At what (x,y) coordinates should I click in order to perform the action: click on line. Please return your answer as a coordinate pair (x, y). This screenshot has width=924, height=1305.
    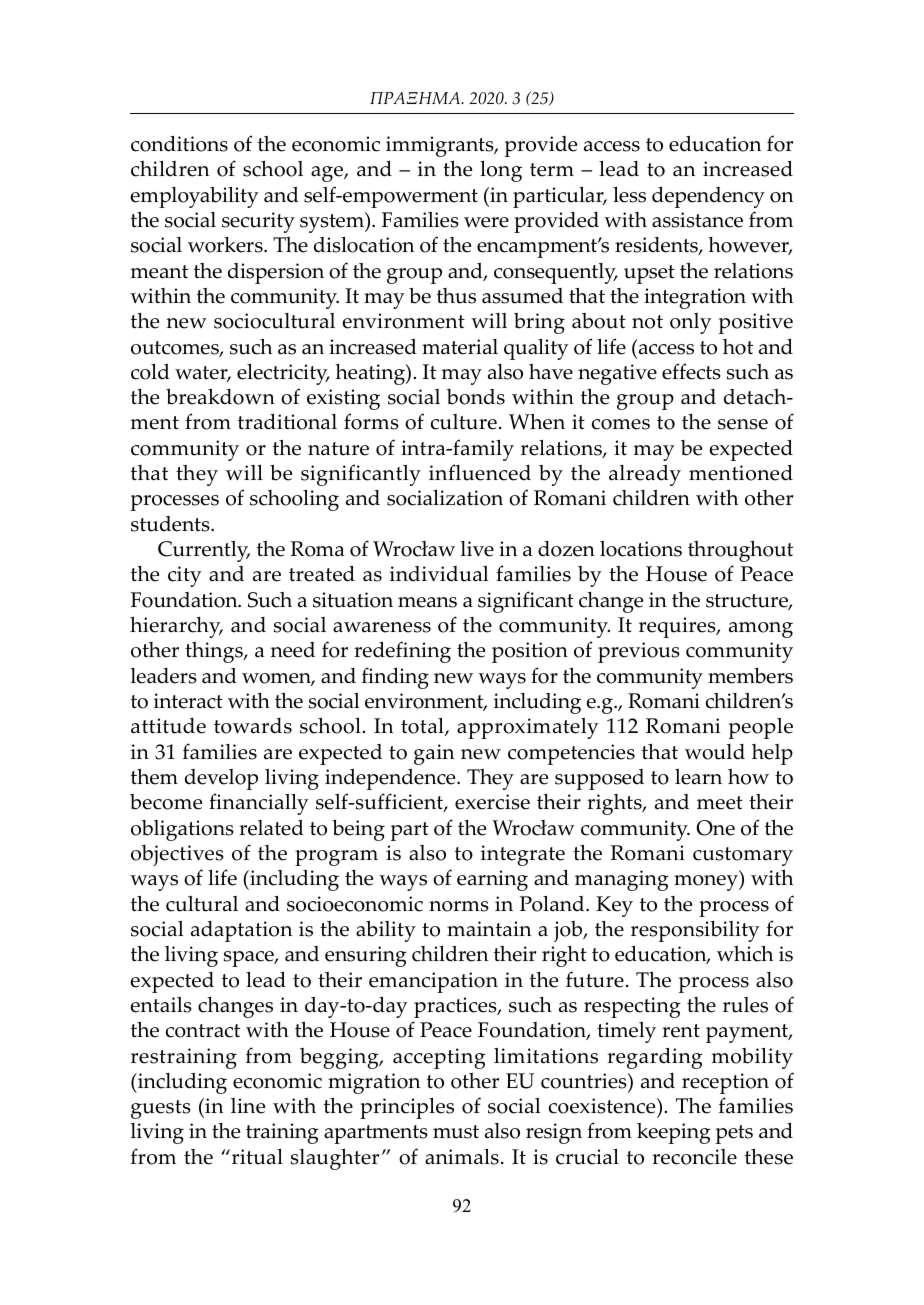
    Looking at the image, I should click on (248, 1106).
